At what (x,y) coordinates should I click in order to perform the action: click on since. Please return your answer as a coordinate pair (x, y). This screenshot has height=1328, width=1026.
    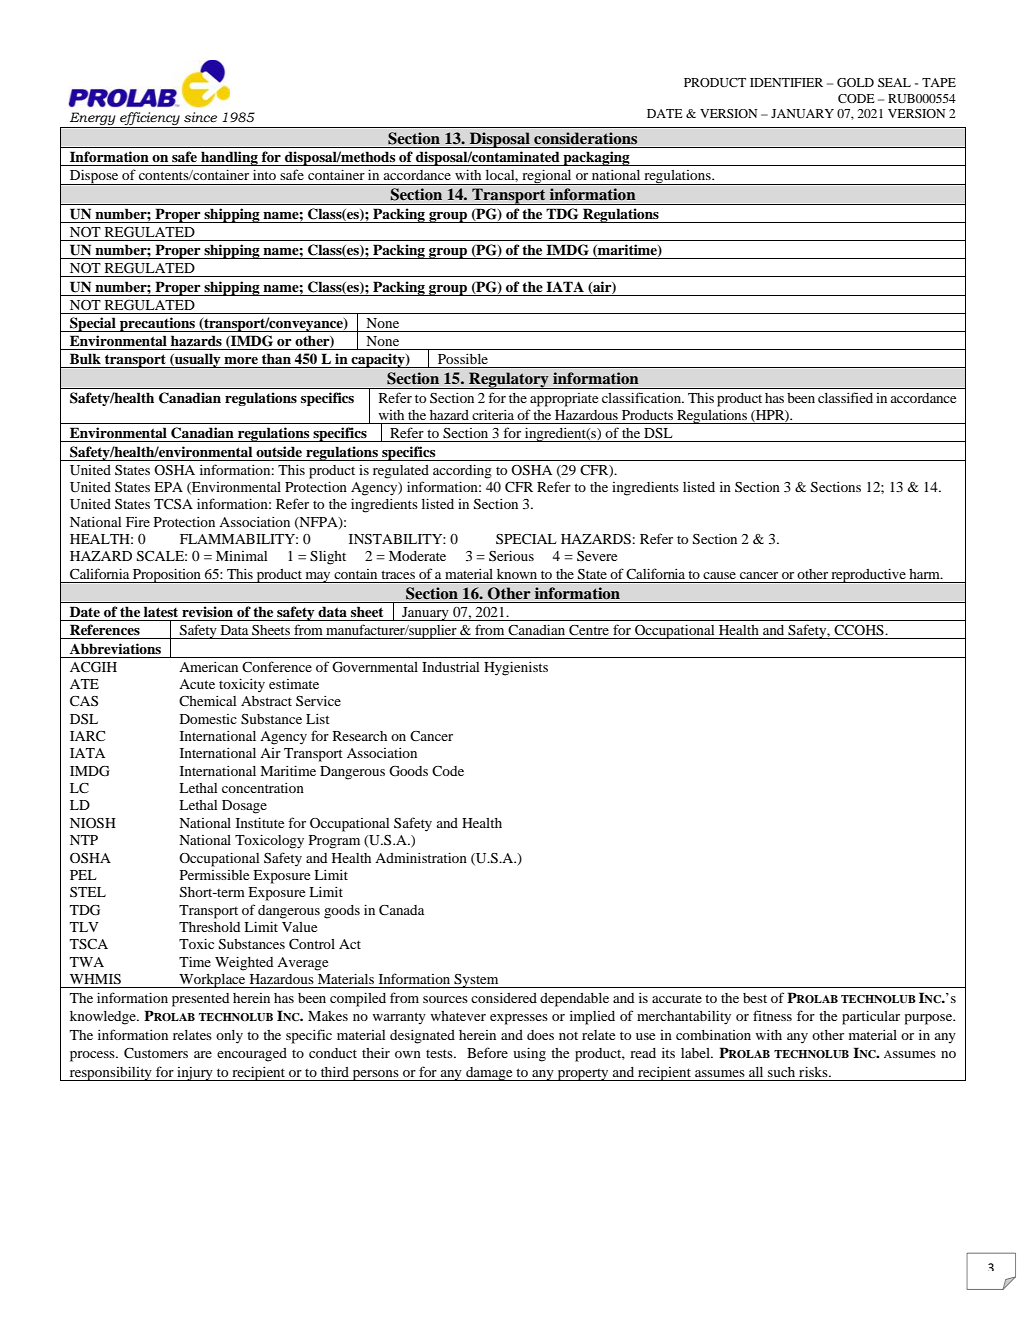
    Looking at the image, I should click on (200, 117).
